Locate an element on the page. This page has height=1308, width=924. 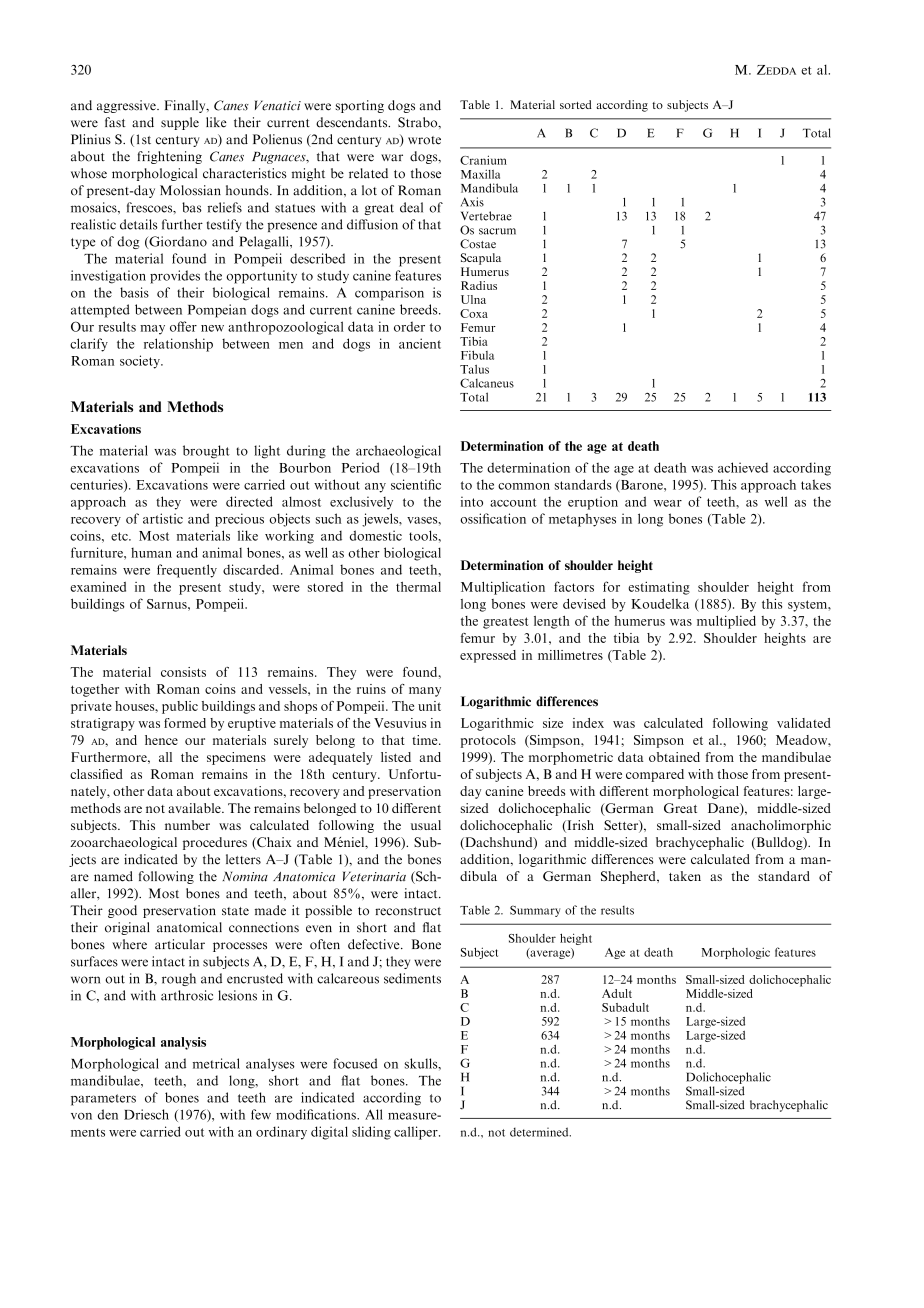
into is located at coordinates (472, 501).
